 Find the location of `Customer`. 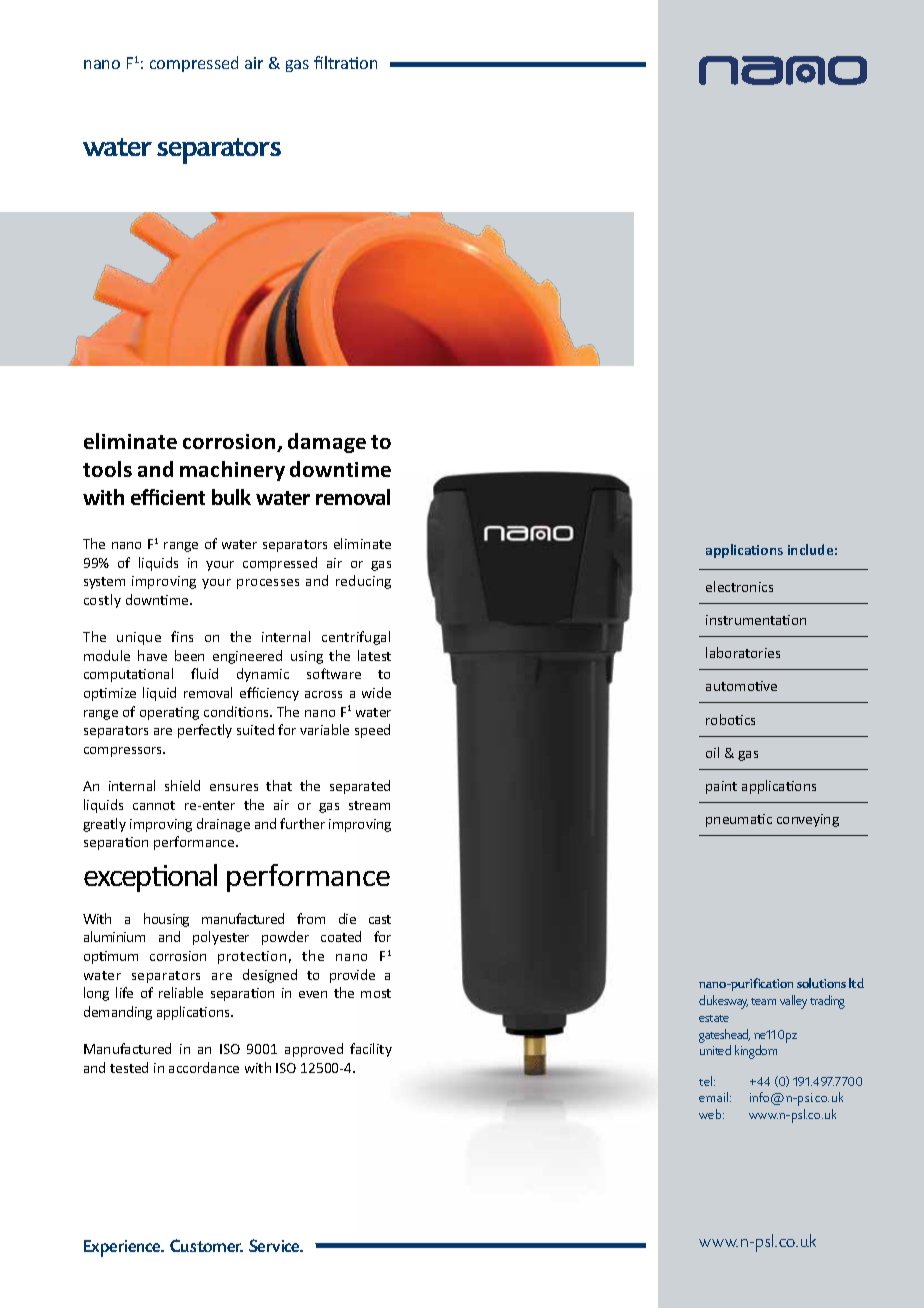

Customer is located at coordinates (206, 1245).
